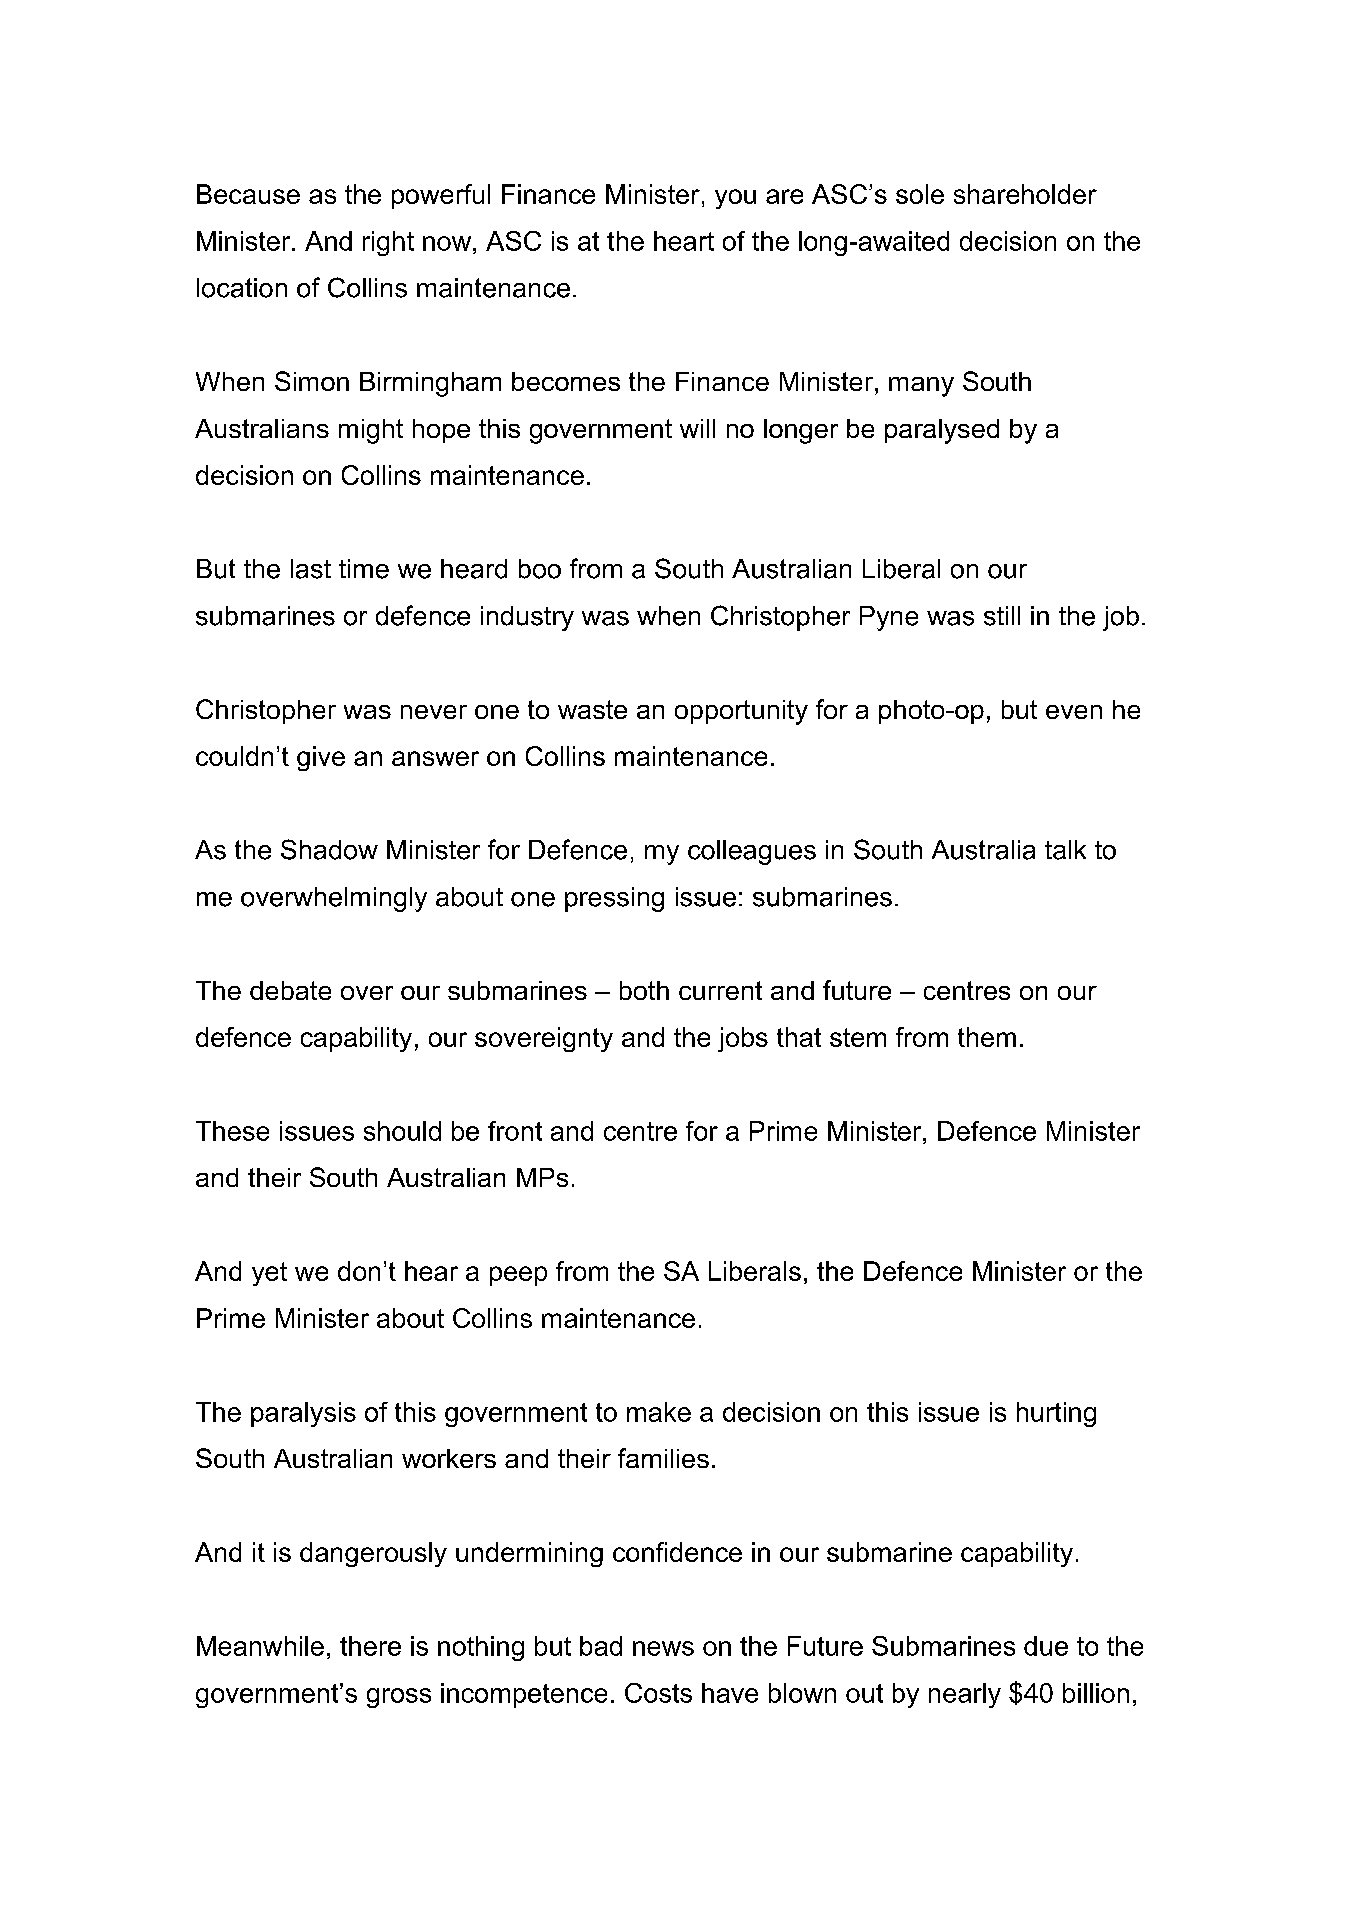 This screenshot has width=1347, height=1905. Describe the element at coordinates (644, 990) in the screenshot. I see `both` at that location.
